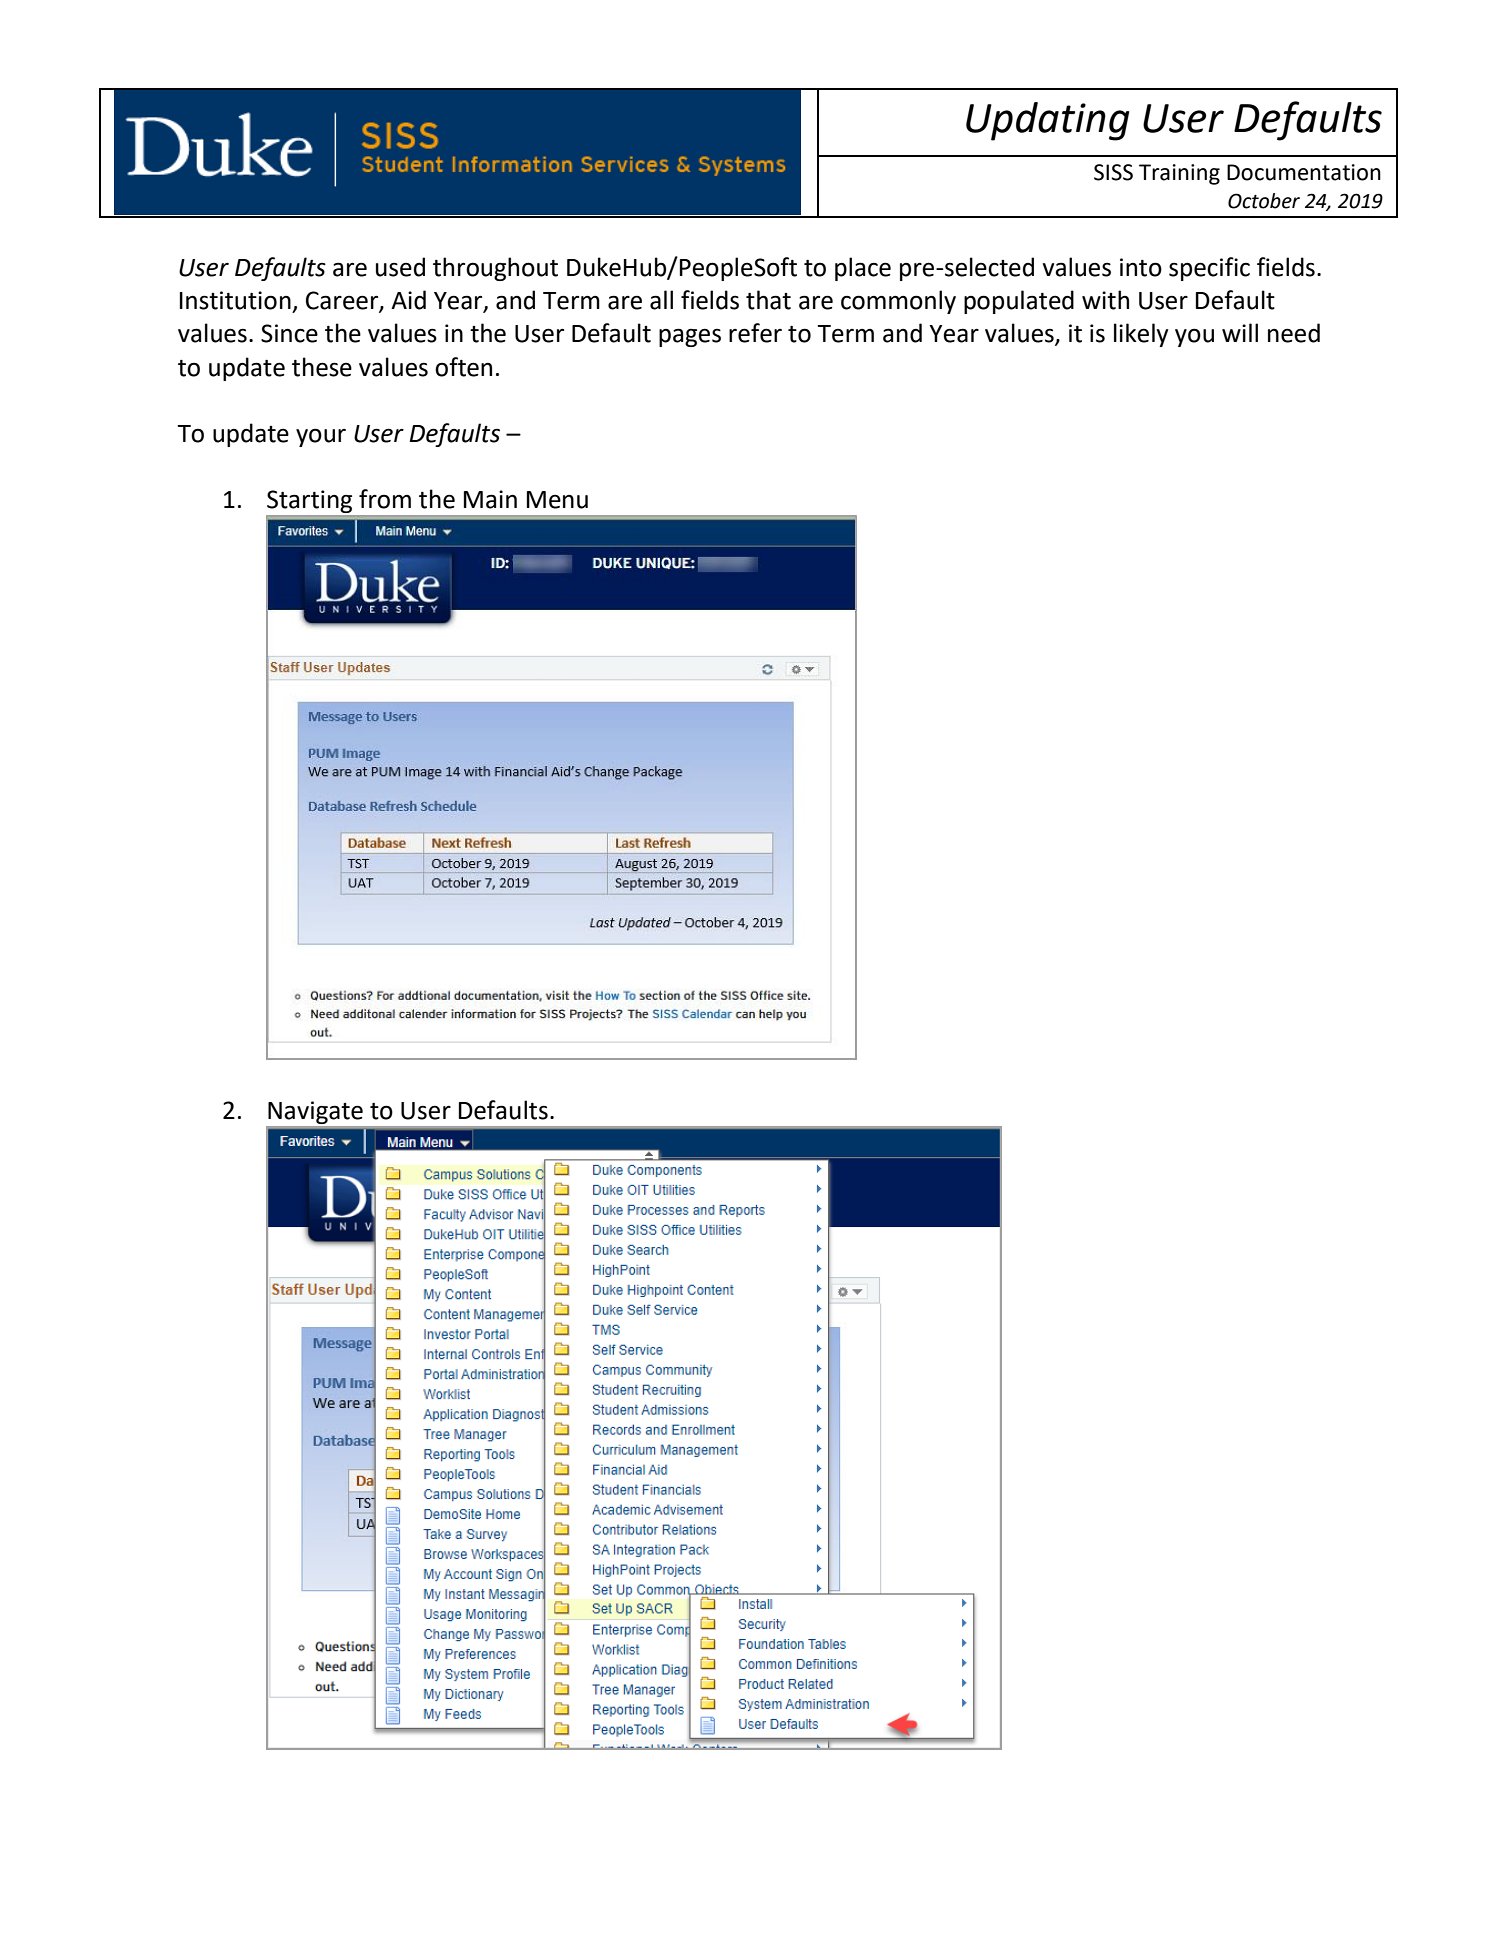 This screenshot has width=1510, height=1955. Describe the element at coordinates (315, 1112) in the screenshot. I see `Navigate` at that location.
